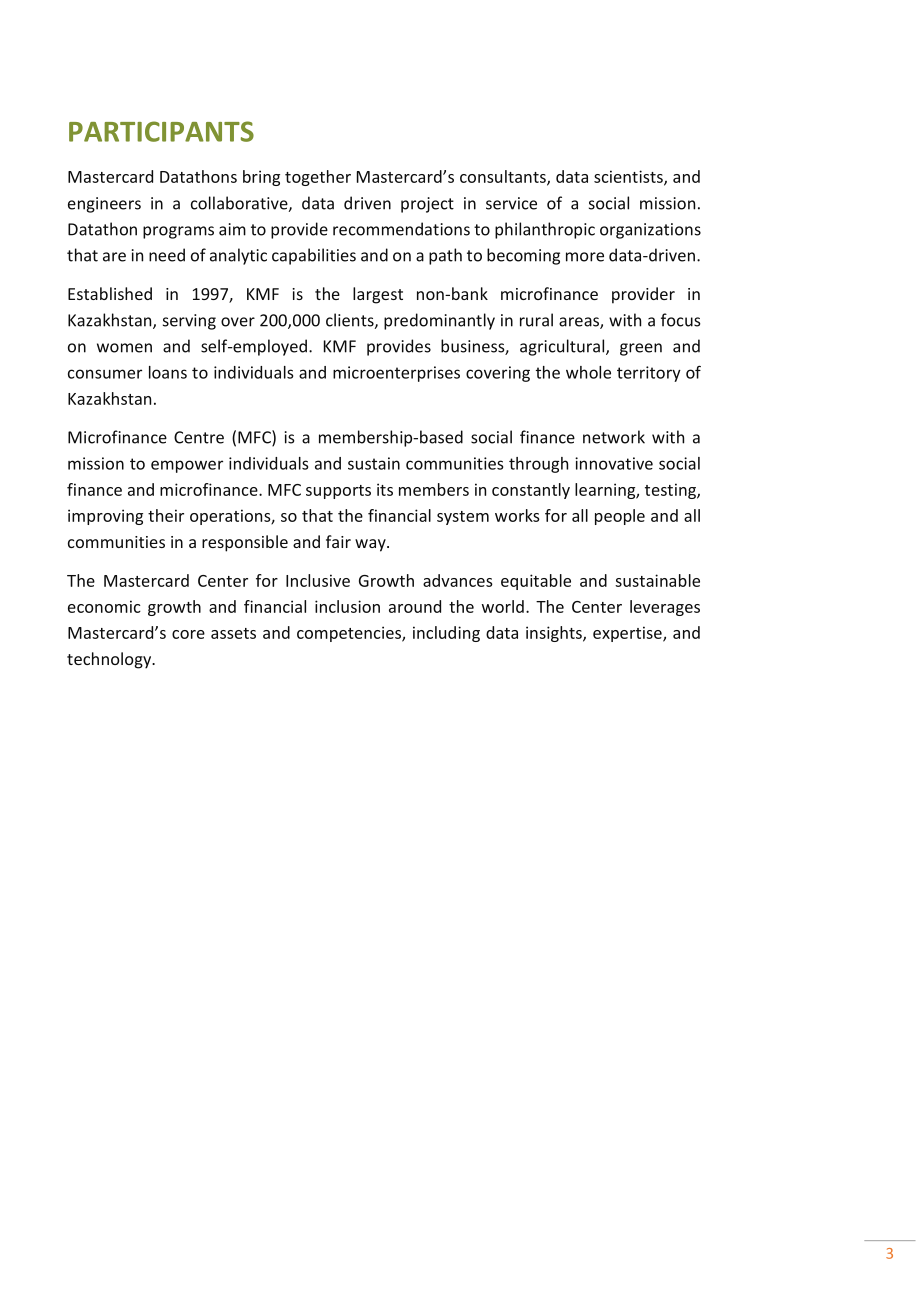 This image has width=924, height=1308. What do you see at coordinates (681, 320) in the image?
I see `focus` at bounding box center [681, 320].
